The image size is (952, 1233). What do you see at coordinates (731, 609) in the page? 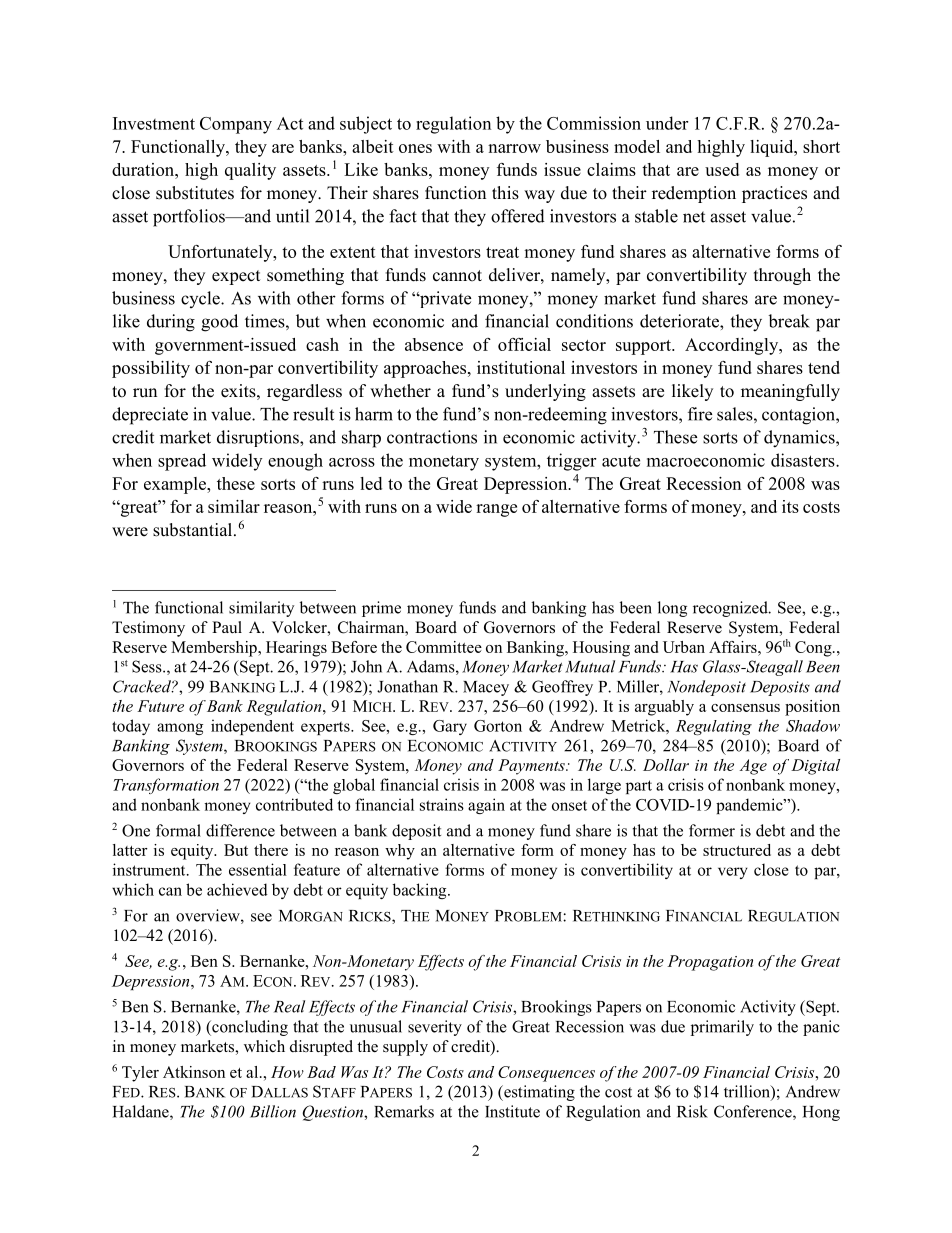
I see `recognized` at bounding box center [731, 609].
